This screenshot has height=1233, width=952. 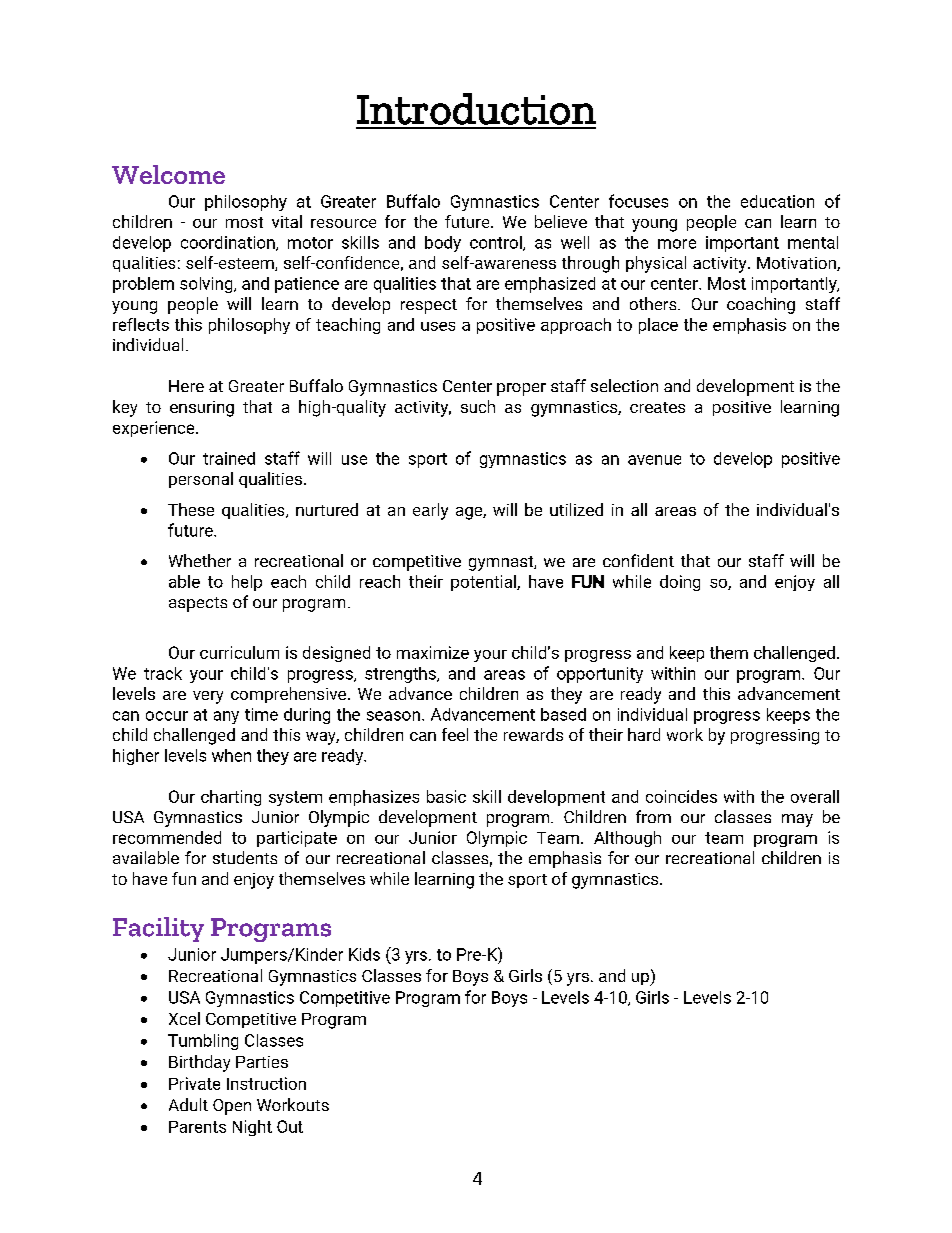 I want to click on These, so click(x=191, y=509).
